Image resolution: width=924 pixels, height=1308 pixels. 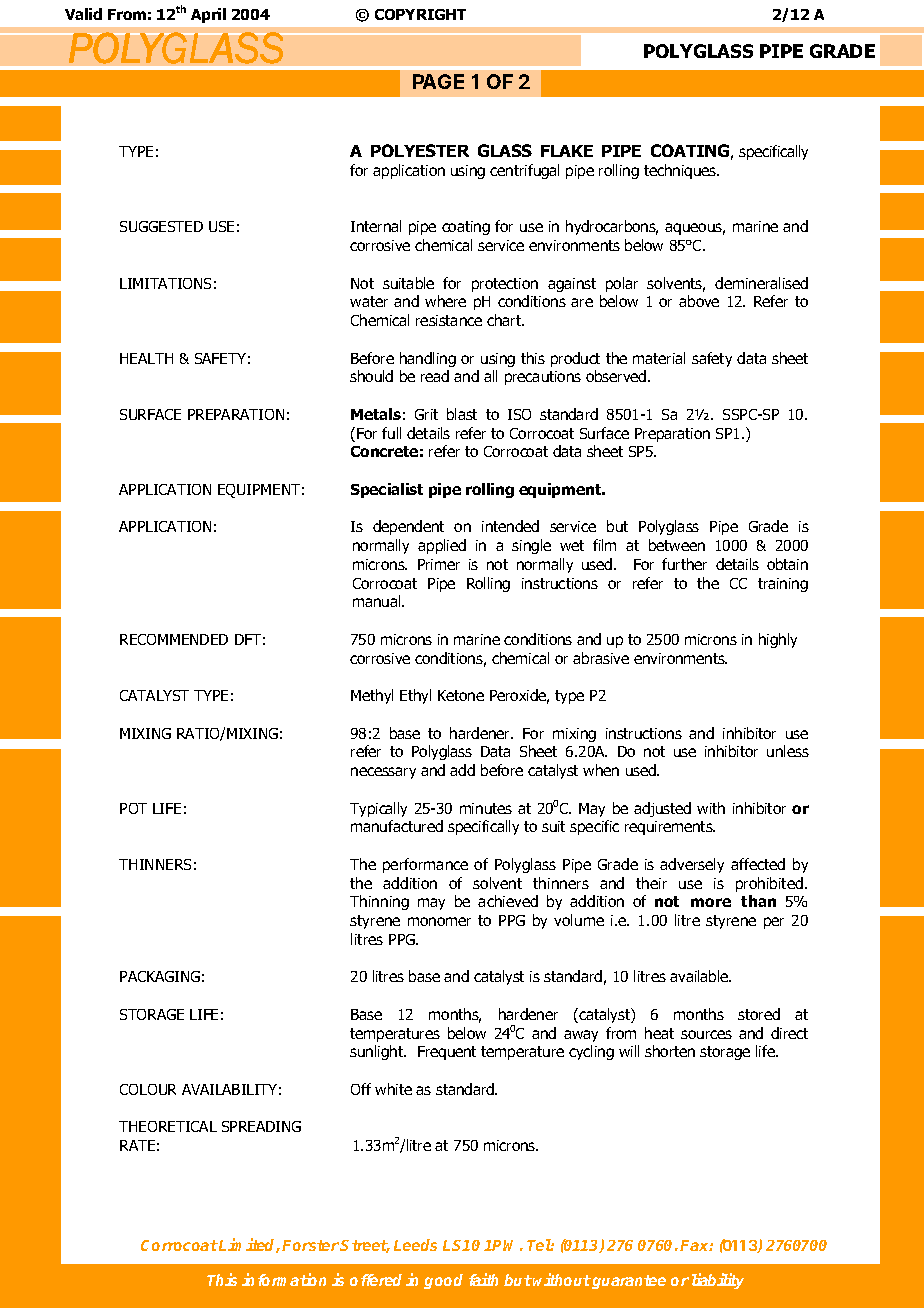 I want to click on applied, so click(x=442, y=546).
